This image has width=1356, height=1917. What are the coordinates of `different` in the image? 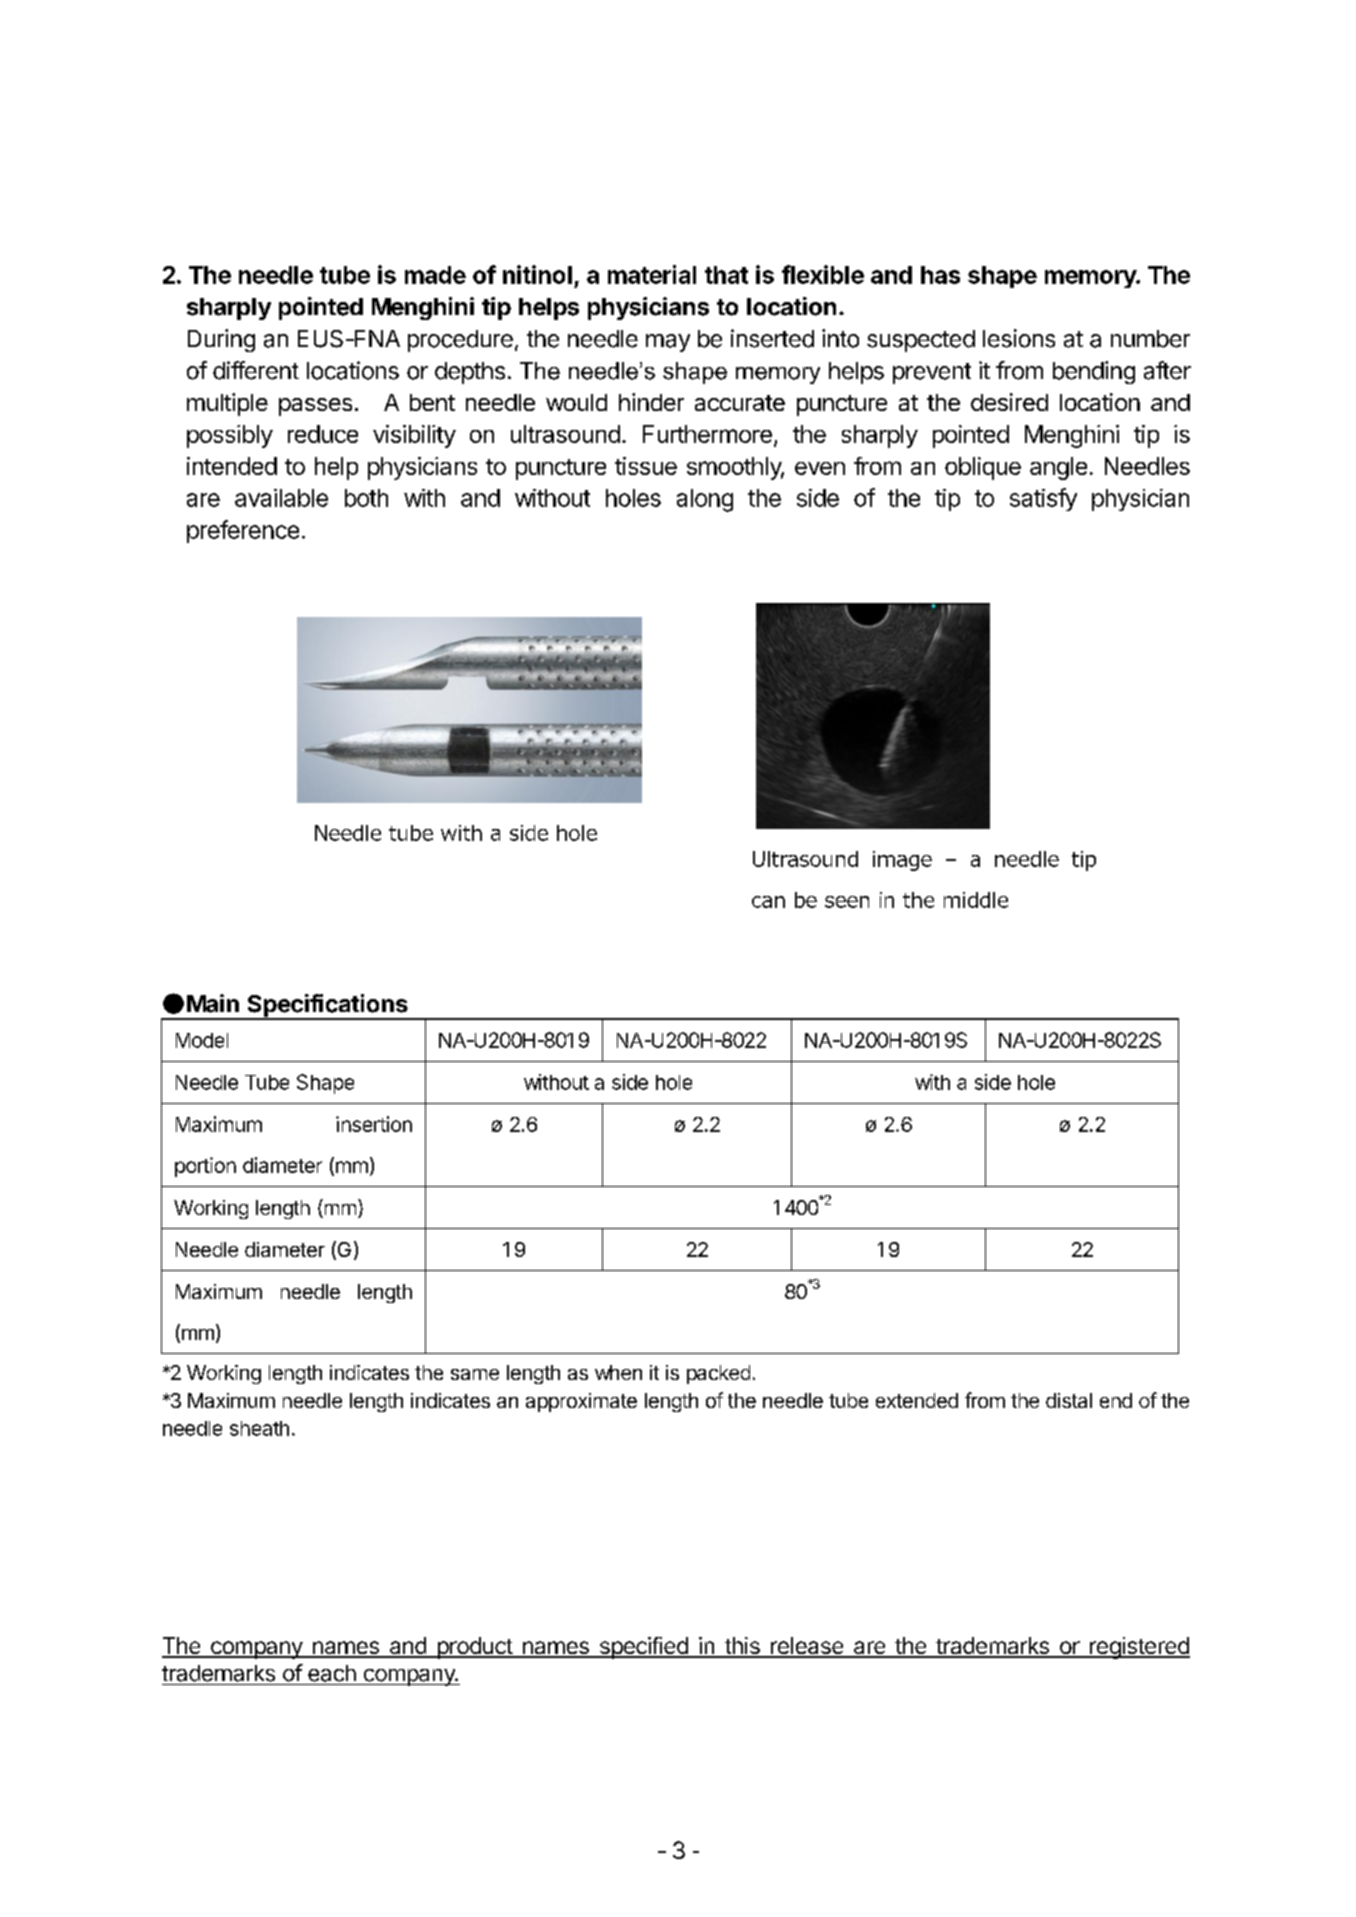 It's located at (256, 370).
